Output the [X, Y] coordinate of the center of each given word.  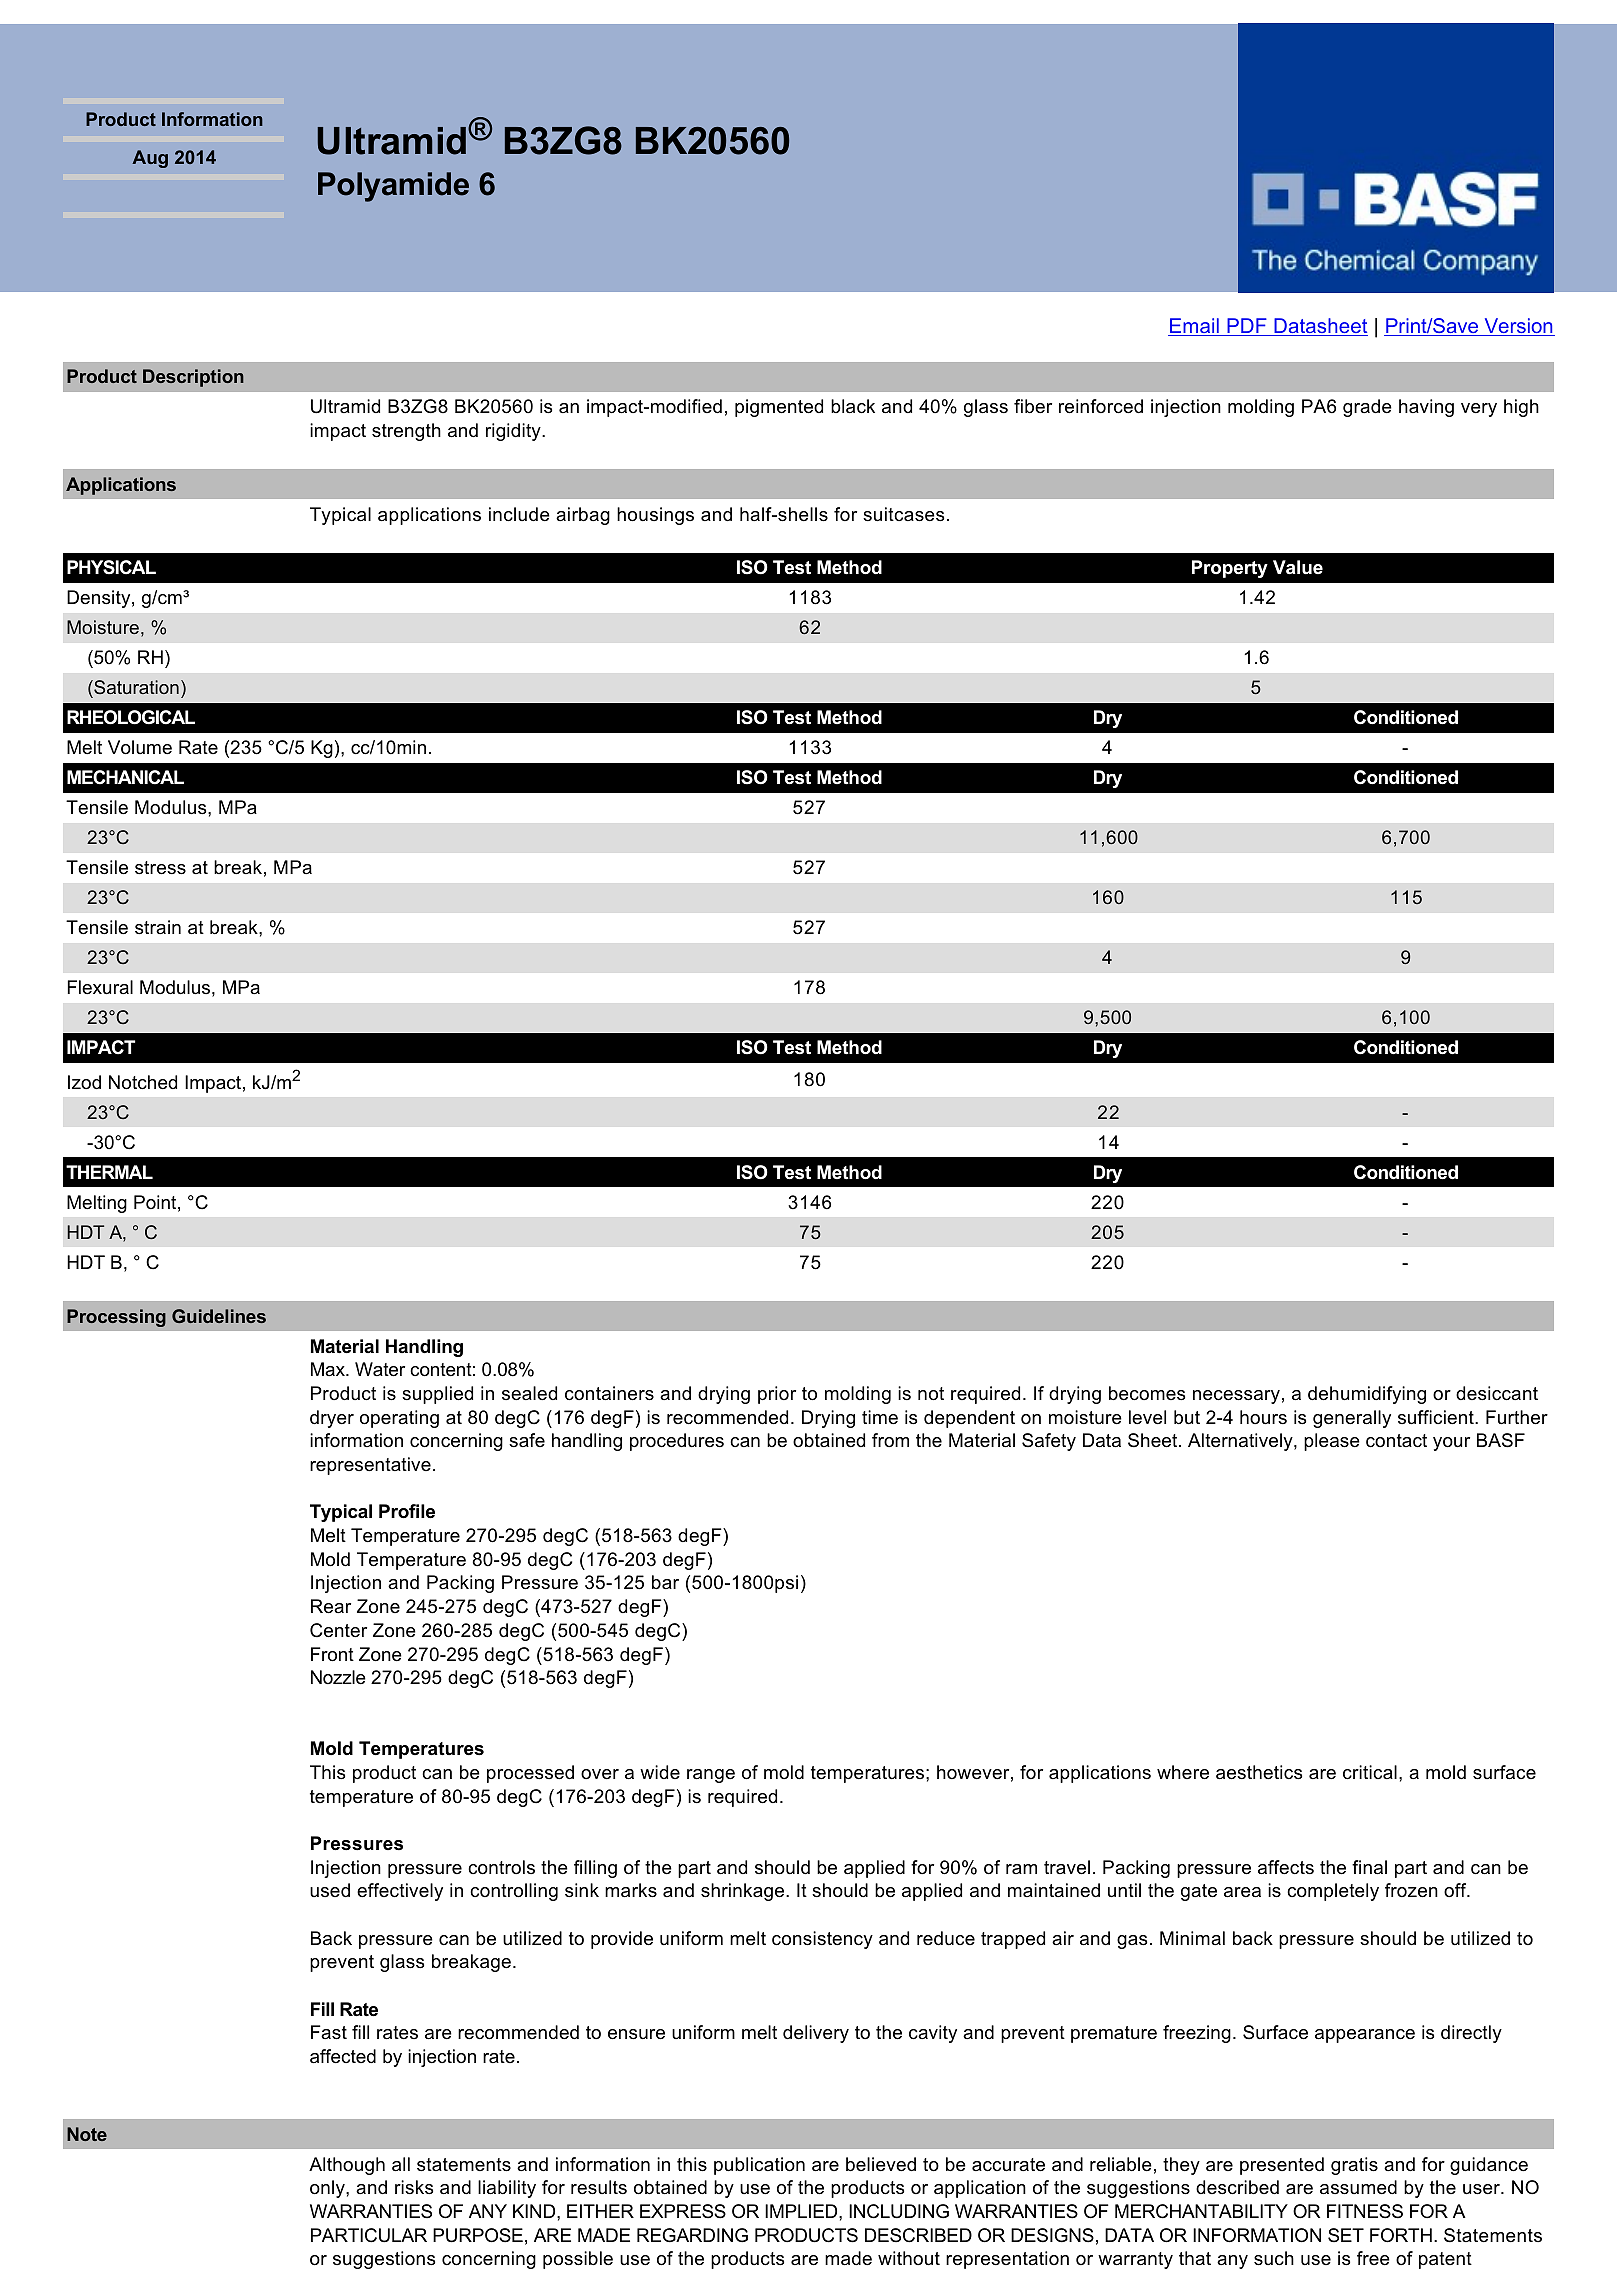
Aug [150, 159]
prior [777, 1395]
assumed [1358, 2187]
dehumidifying [1367, 1395]
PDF [1247, 327]
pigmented [779, 408]
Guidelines [219, 1316]
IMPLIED [802, 2211]
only [328, 2189]
